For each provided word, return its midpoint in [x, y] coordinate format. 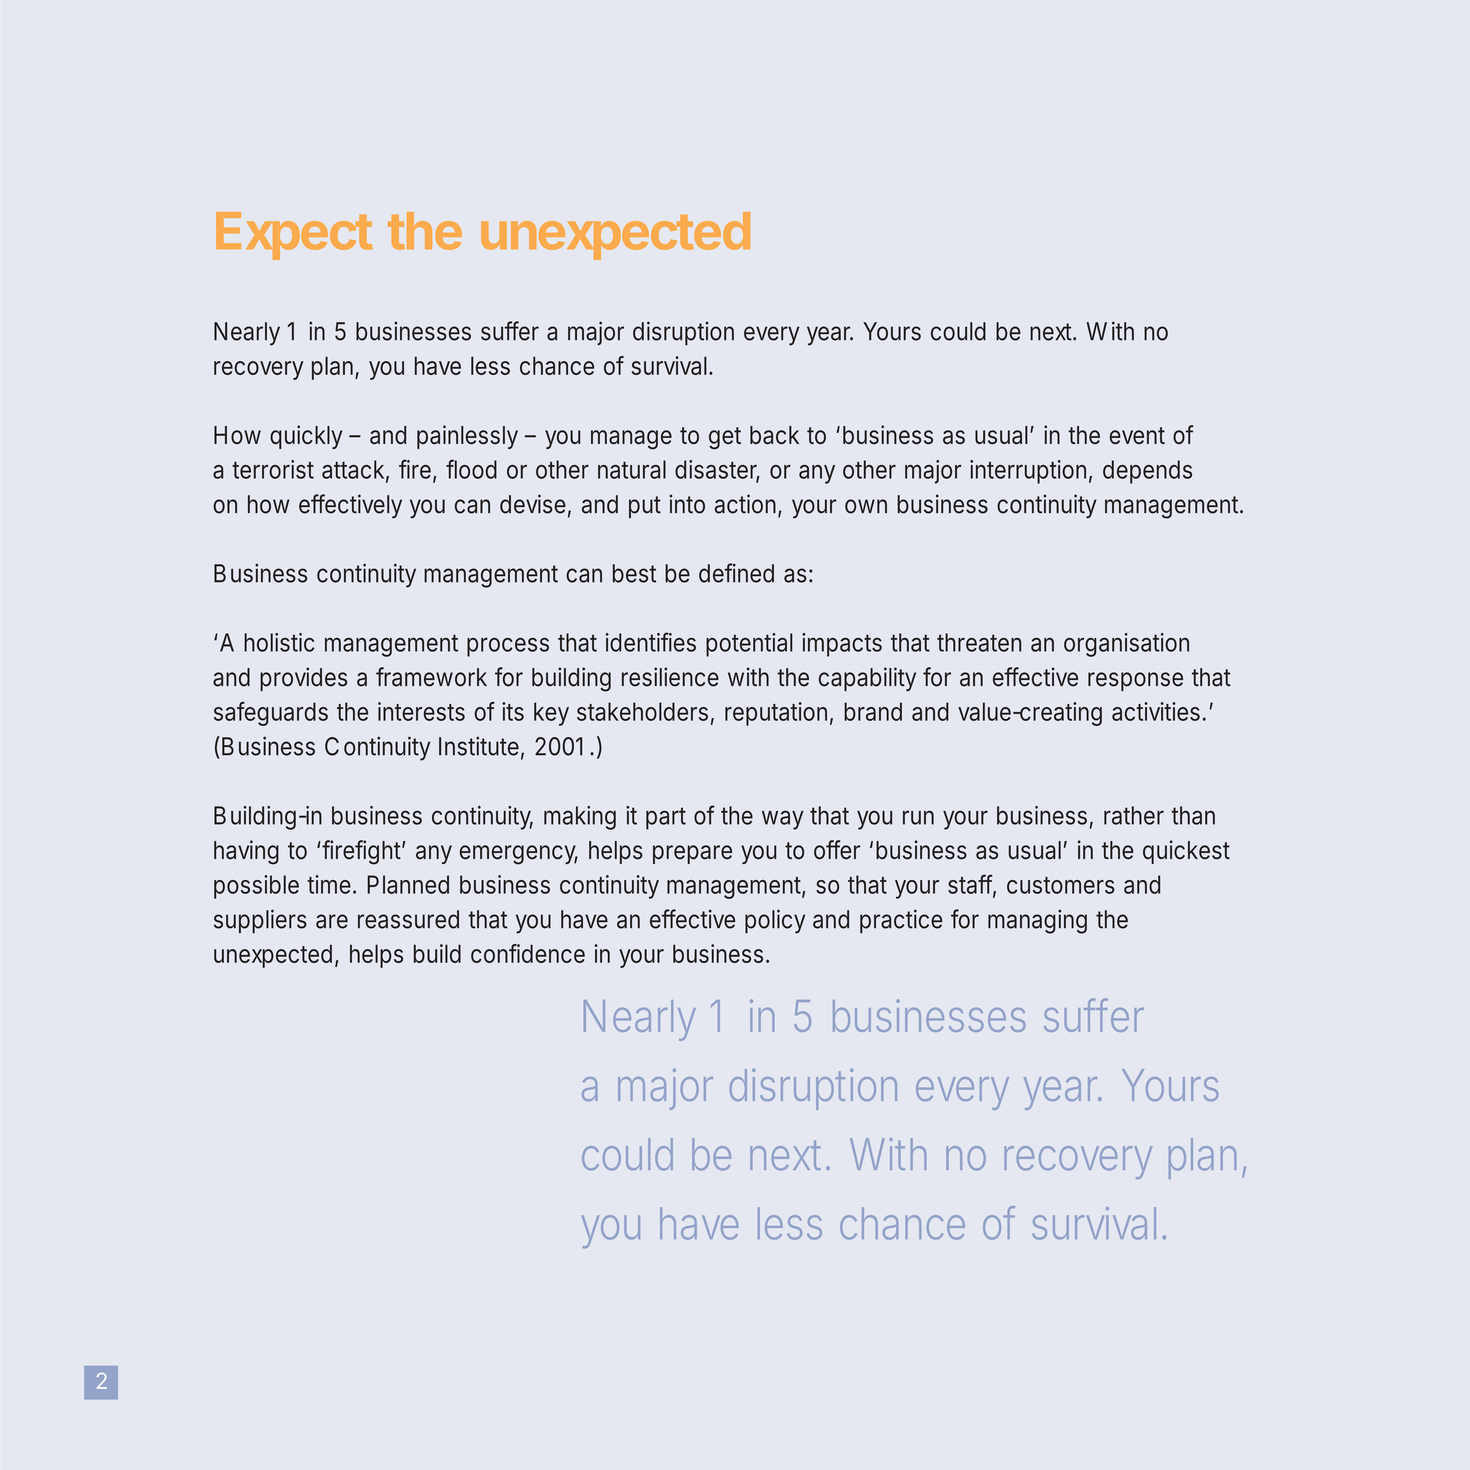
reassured [408, 919]
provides [303, 679]
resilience [670, 677]
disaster [717, 470]
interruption [1031, 472]
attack [355, 470]
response [1135, 681]
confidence [528, 953]
